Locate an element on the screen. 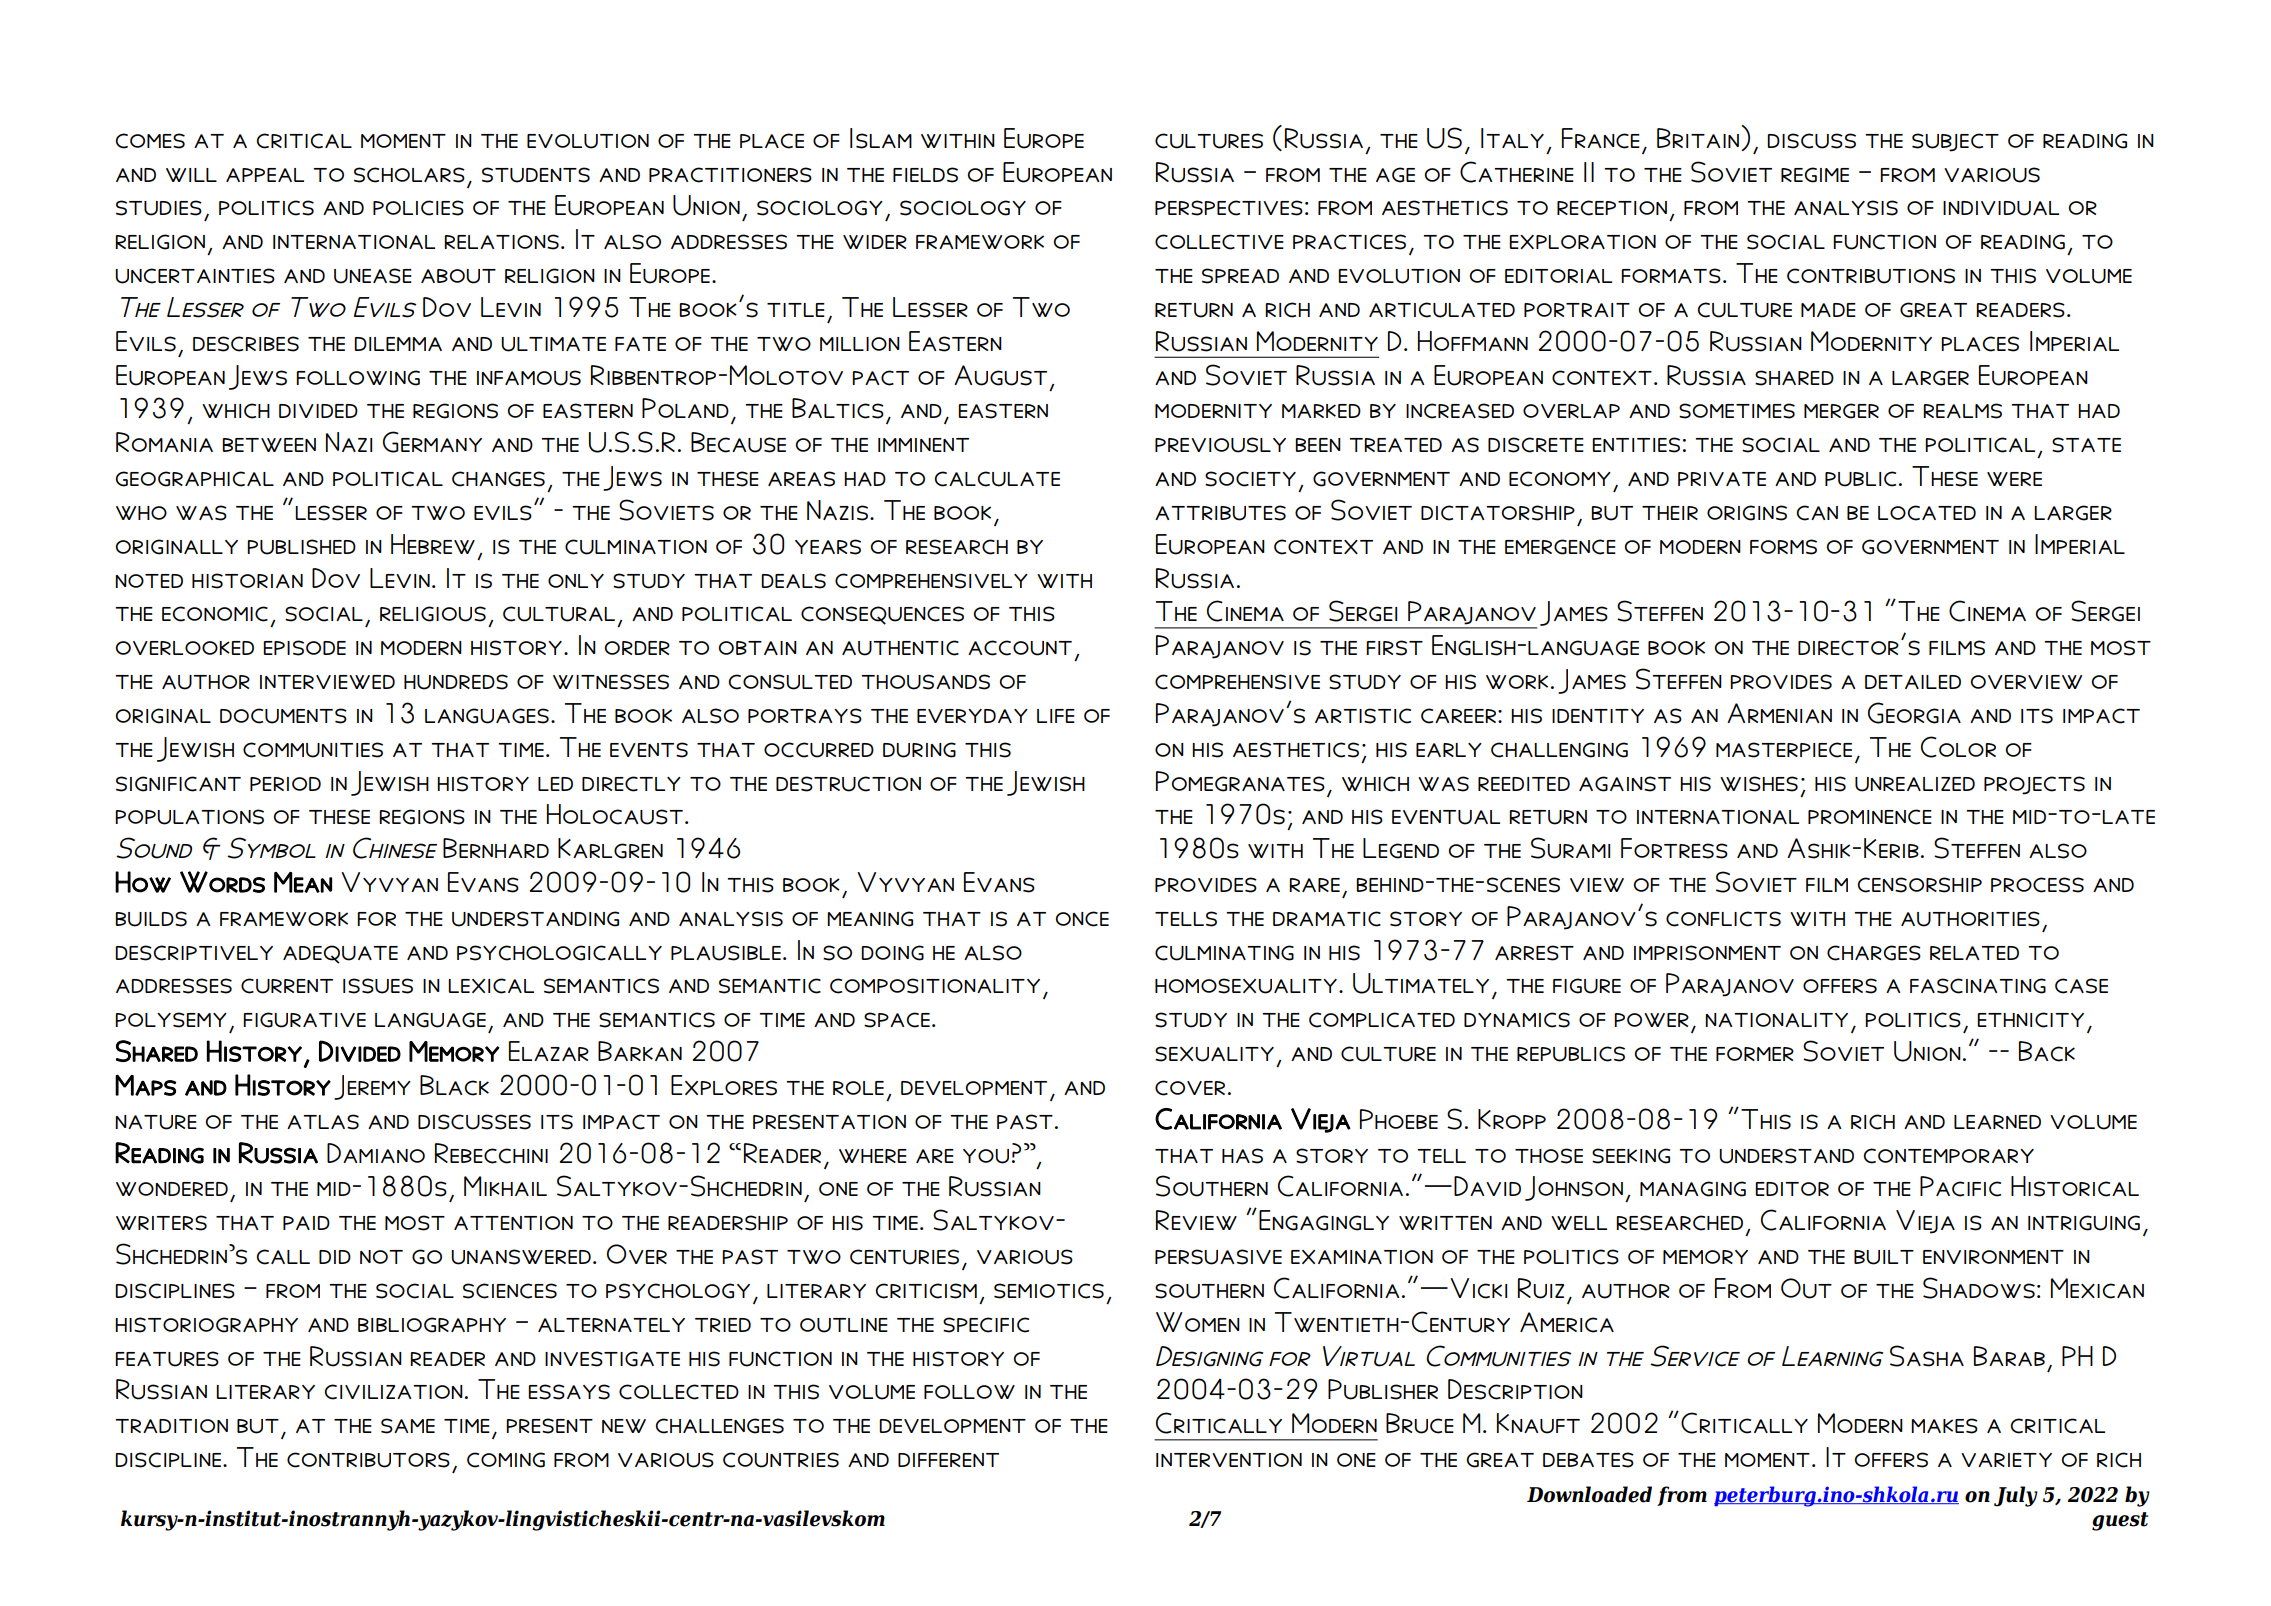 The height and width of the screenshot is (1606, 2271). scholars is located at coordinates (409, 175).
